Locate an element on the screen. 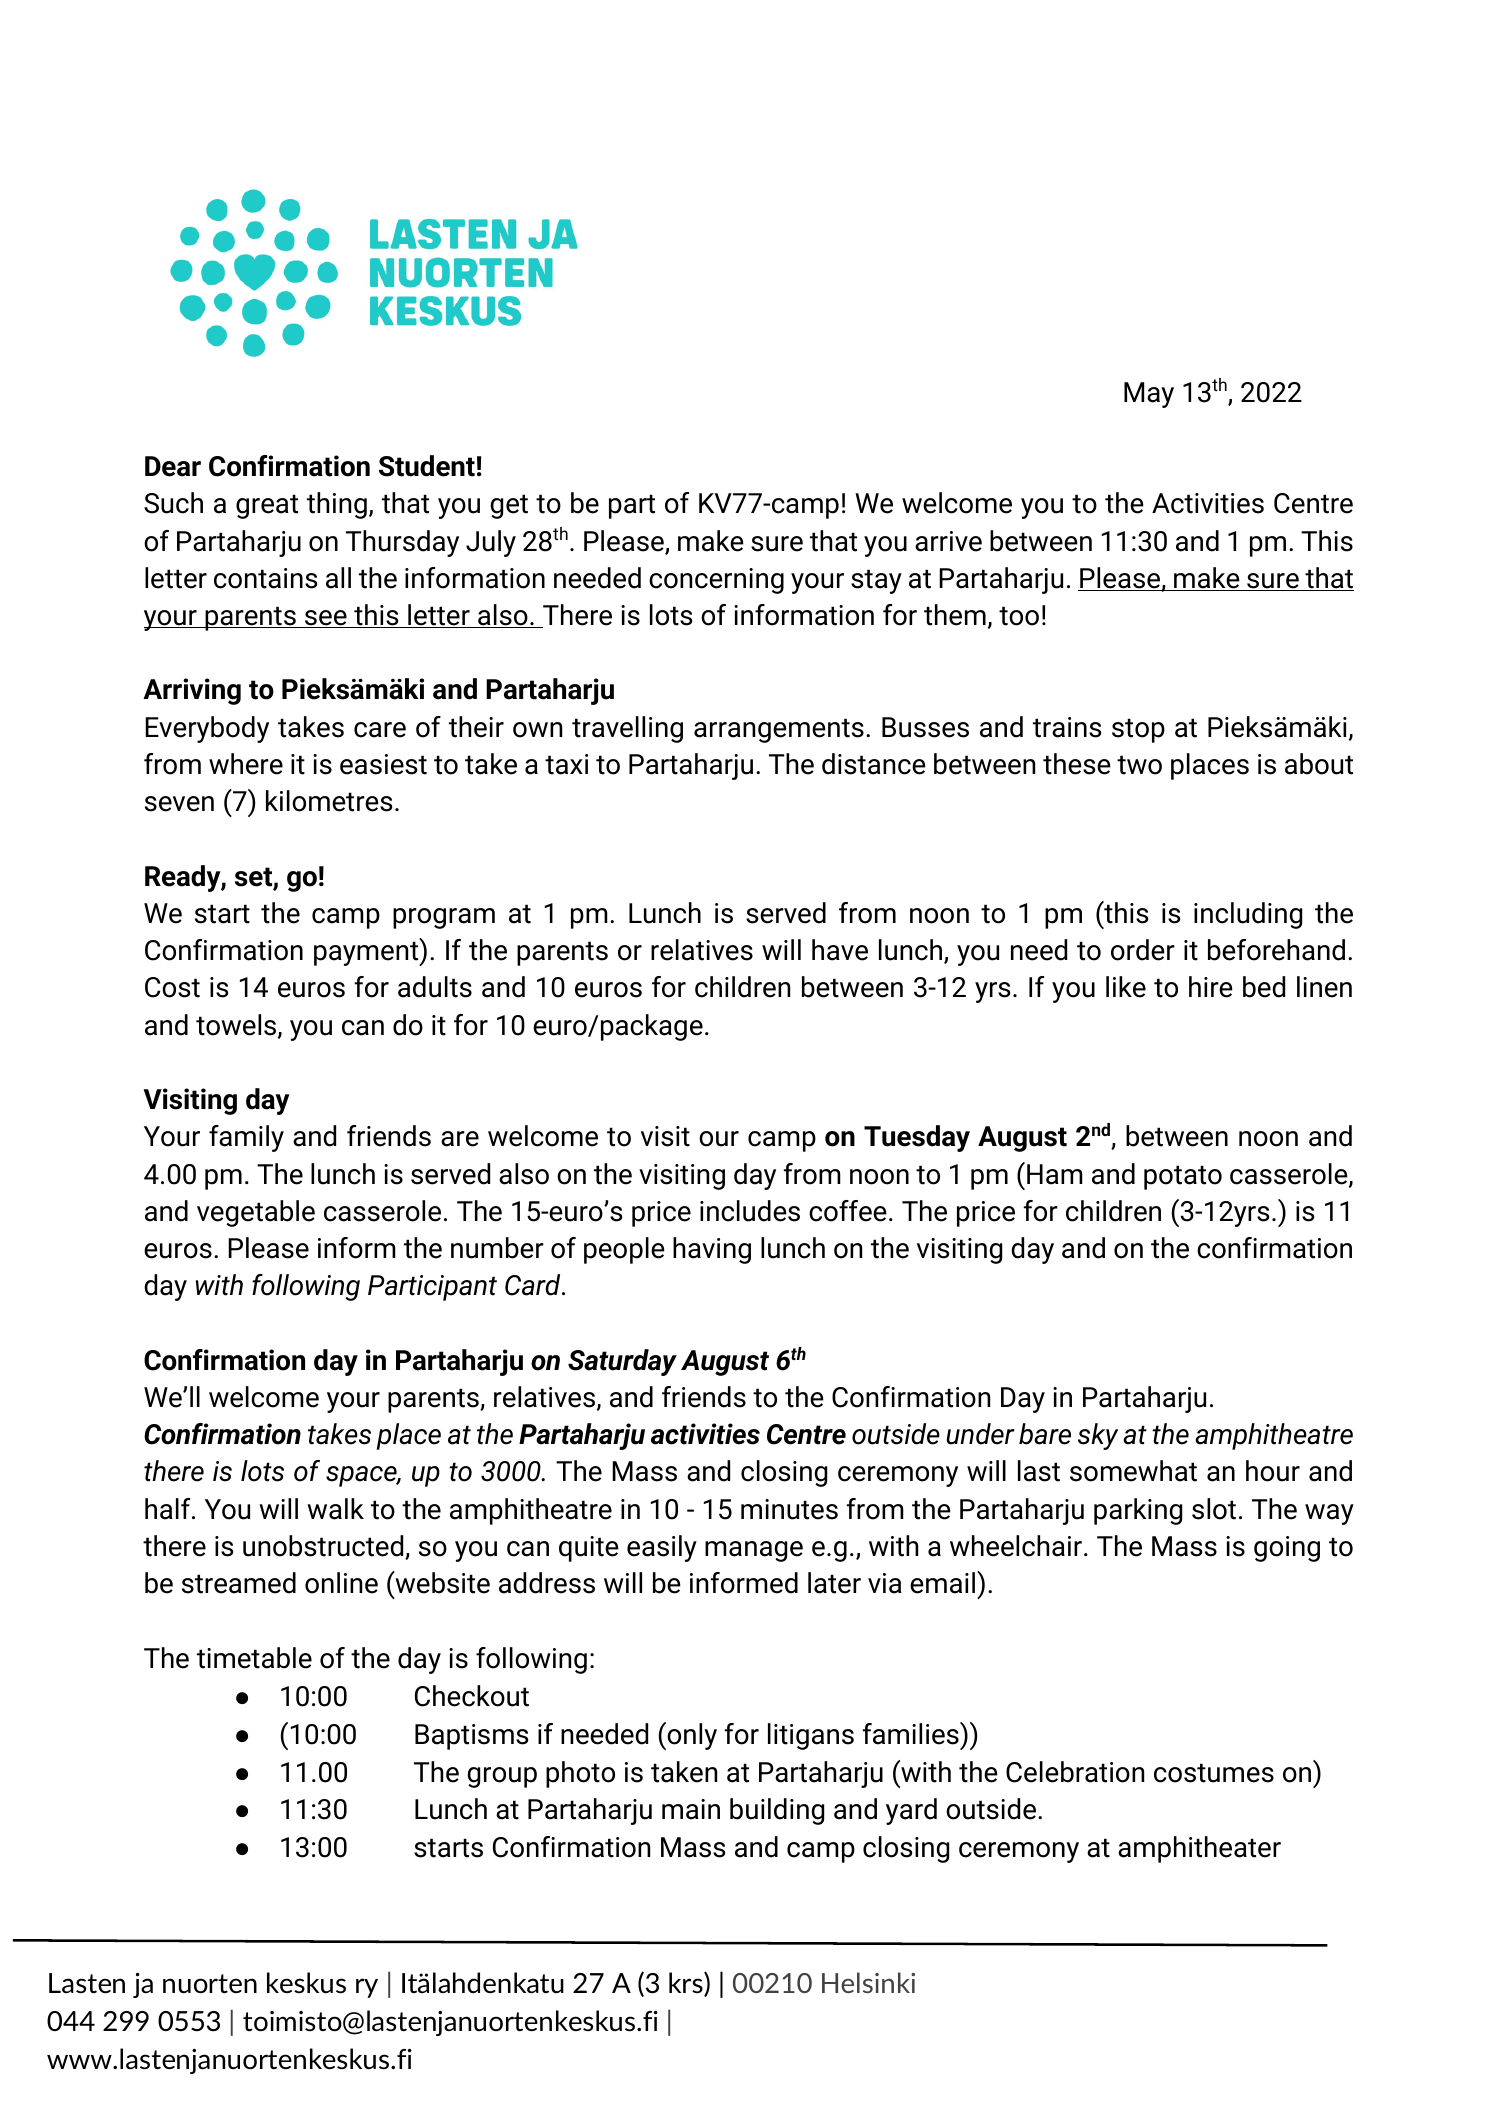  concerning is located at coordinates (716, 581).
